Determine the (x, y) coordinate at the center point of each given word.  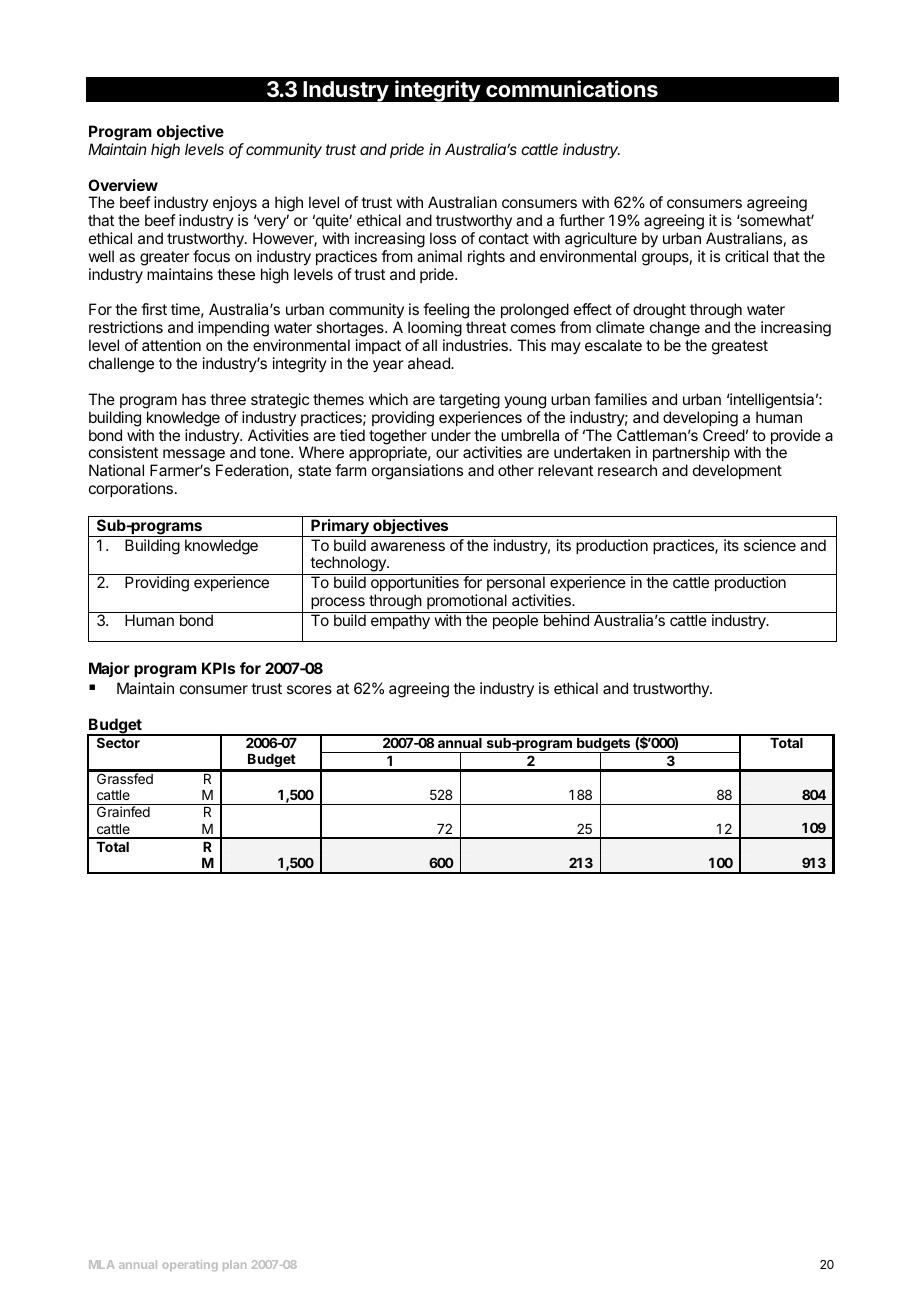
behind (566, 620)
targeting (469, 401)
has (194, 399)
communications (572, 89)
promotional (467, 601)
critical (746, 256)
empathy (400, 622)
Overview (123, 185)
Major (109, 669)
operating (190, 1265)
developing (700, 419)
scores (309, 689)
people (515, 621)
